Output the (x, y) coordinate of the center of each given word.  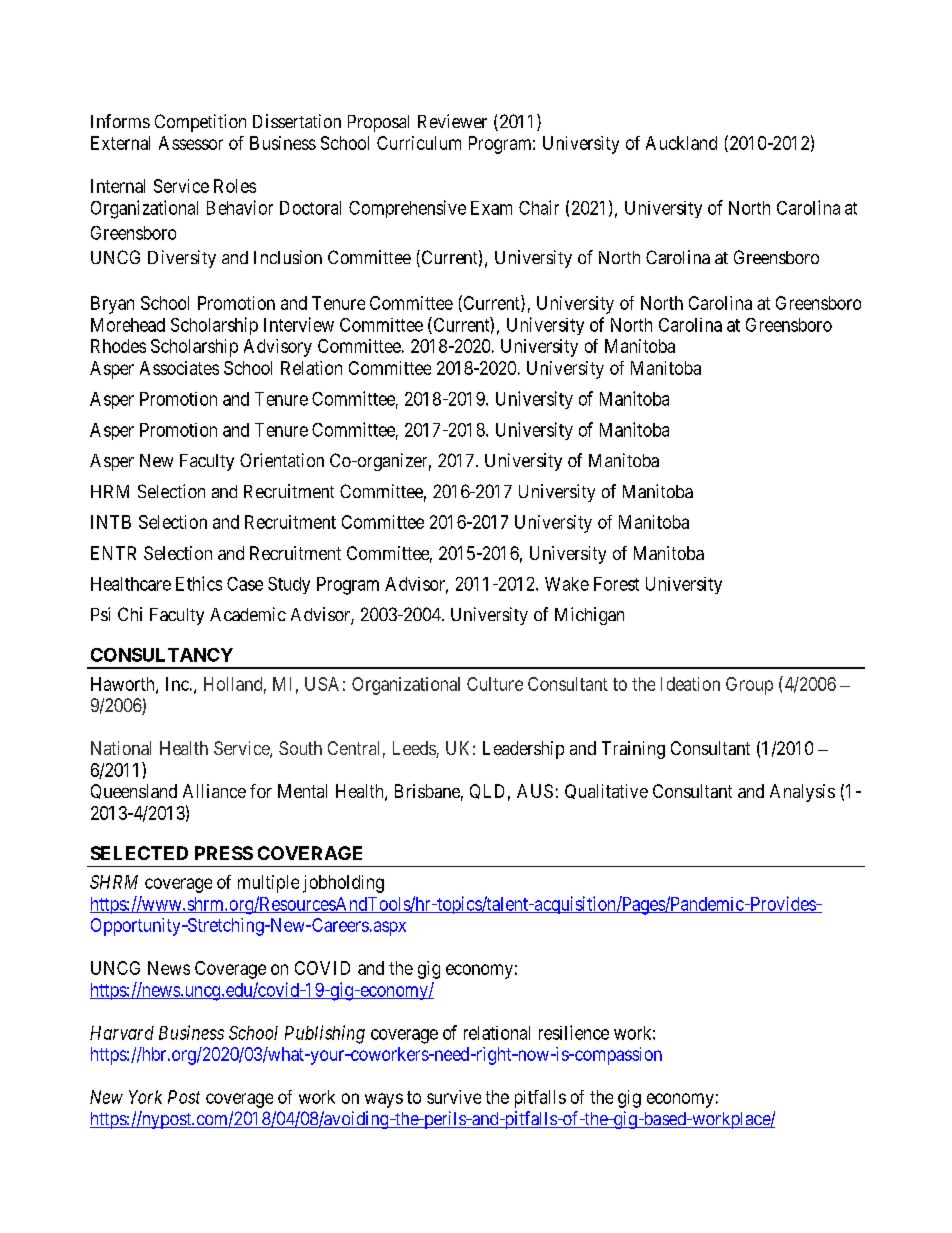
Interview (299, 324)
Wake (567, 584)
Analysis (802, 793)
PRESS (224, 853)
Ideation (690, 684)
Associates (179, 368)
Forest (616, 584)
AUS (535, 791)
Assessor (191, 143)
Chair (539, 207)
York (145, 1097)
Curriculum (419, 143)
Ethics (199, 583)
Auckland (681, 143)
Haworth (124, 685)
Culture (495, 684)
